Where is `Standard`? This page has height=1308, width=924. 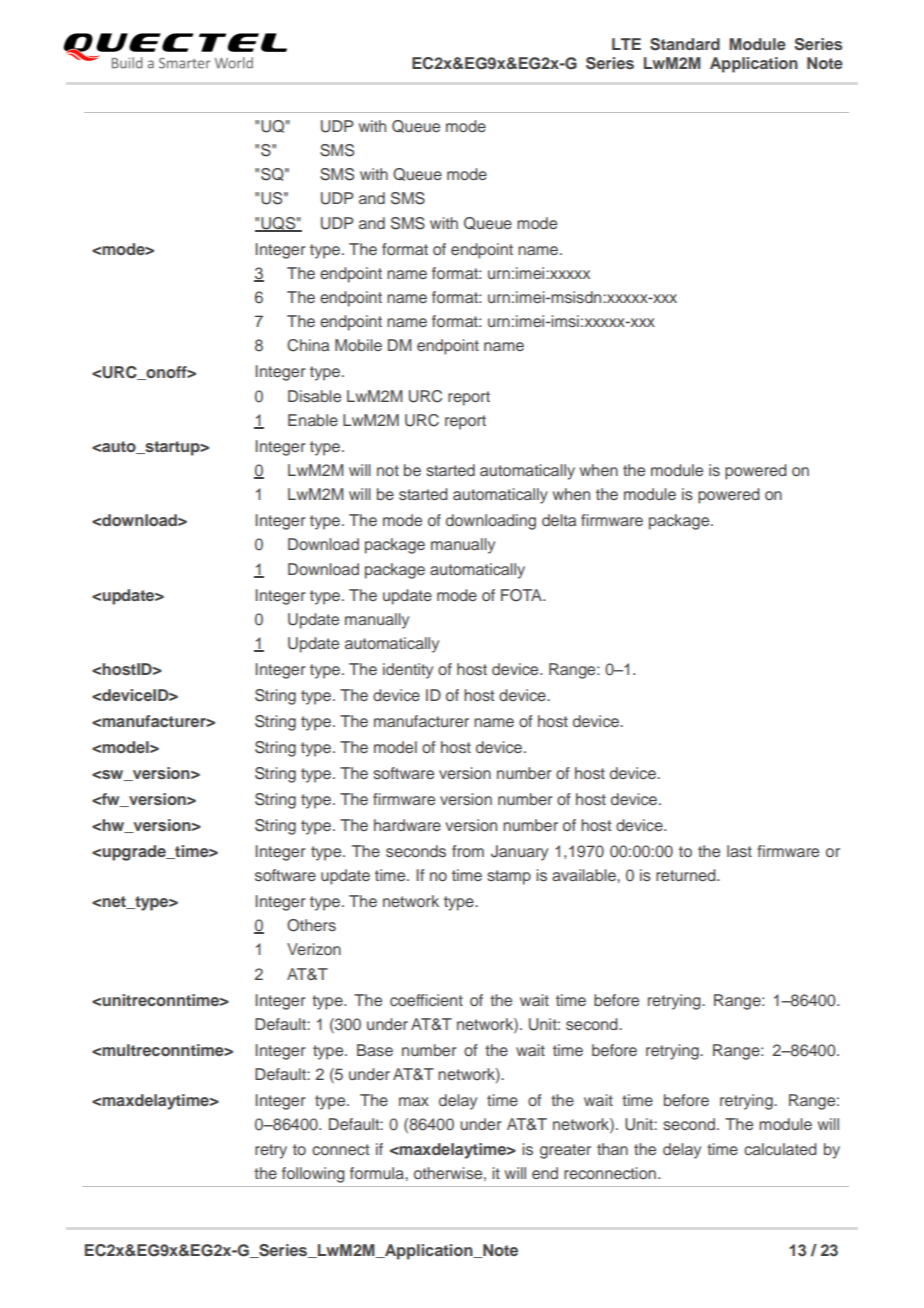 Standard is located at coordinates (685, 44).
